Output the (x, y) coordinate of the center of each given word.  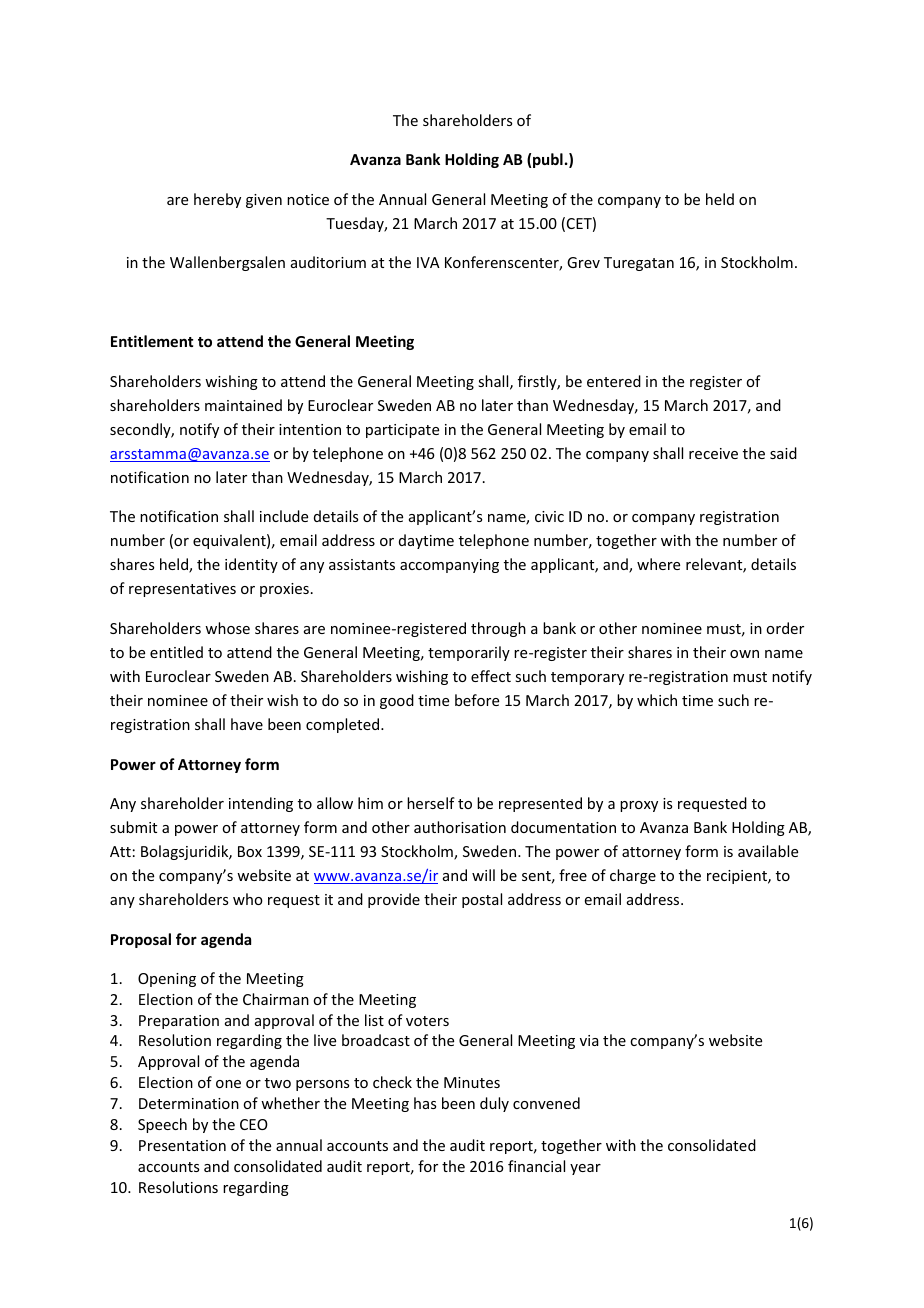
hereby (217, 200)
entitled (176, 652)
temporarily (469, 653)
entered (614, 381)
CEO (254, 1124)
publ (548, 160)
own (744, 654)
